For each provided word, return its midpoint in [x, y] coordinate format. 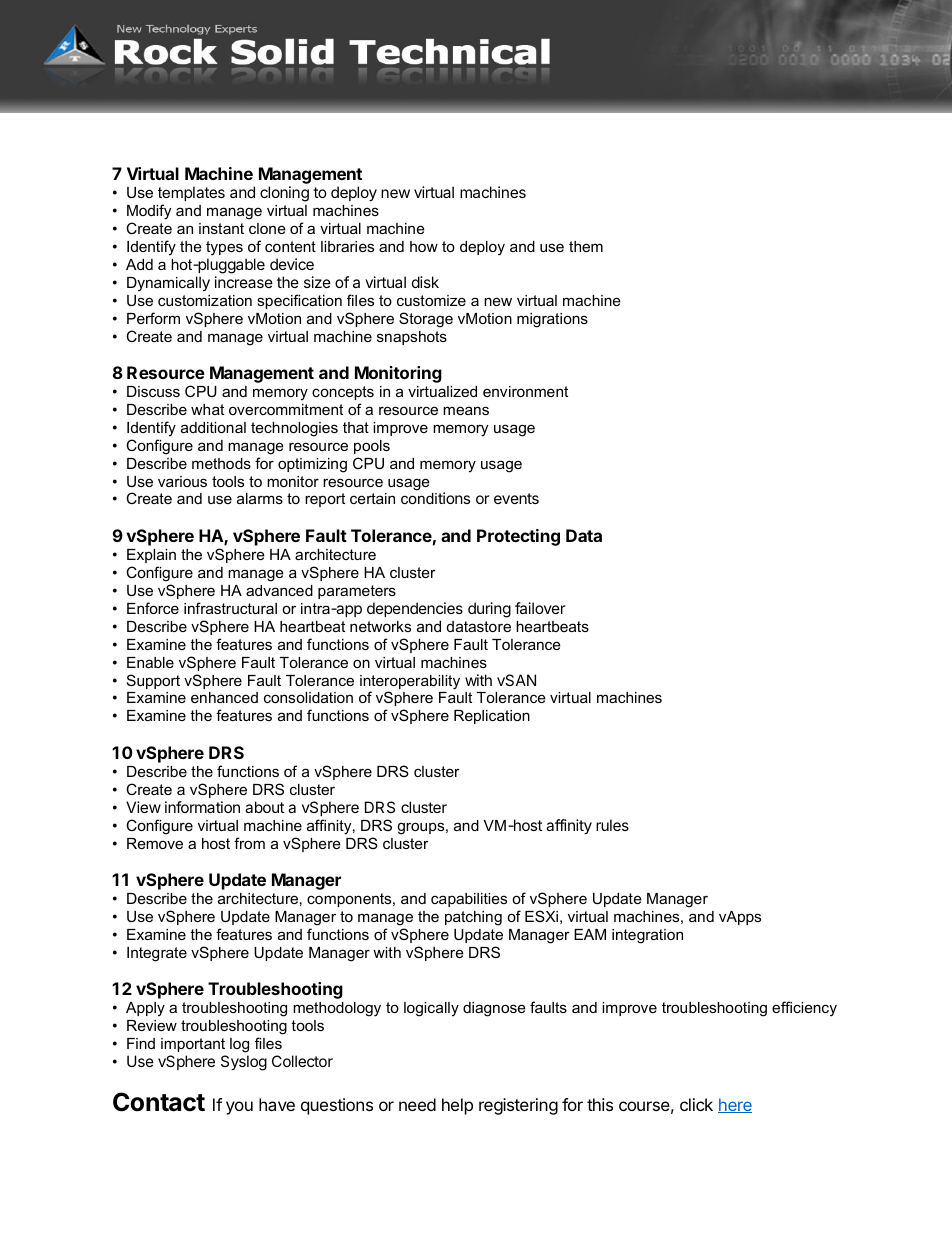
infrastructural [230, 608]
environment [525, 391]
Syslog [244, 1063]
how [424, 246]
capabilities [469, 900]
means [466, 410]
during [489, 610]
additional [213, 427]
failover [540, 608]
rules [612, 825]
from [249, 843]
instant [221, 228]
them [586, 246]
